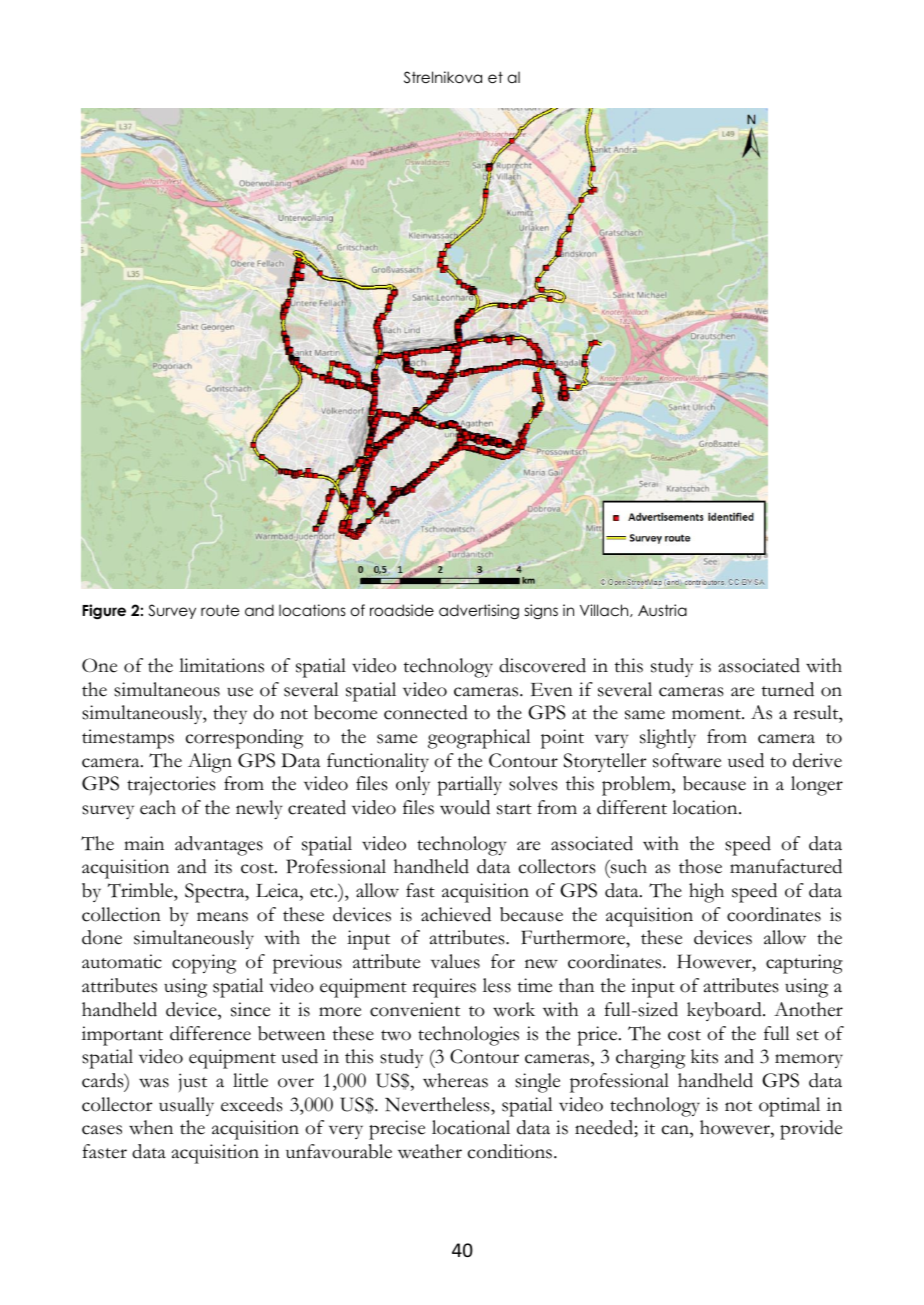 This screenshot has height=1305, width=924. Describe the element at coordinates (430, 1151) in the screenshot. I see `weather` at that location.
